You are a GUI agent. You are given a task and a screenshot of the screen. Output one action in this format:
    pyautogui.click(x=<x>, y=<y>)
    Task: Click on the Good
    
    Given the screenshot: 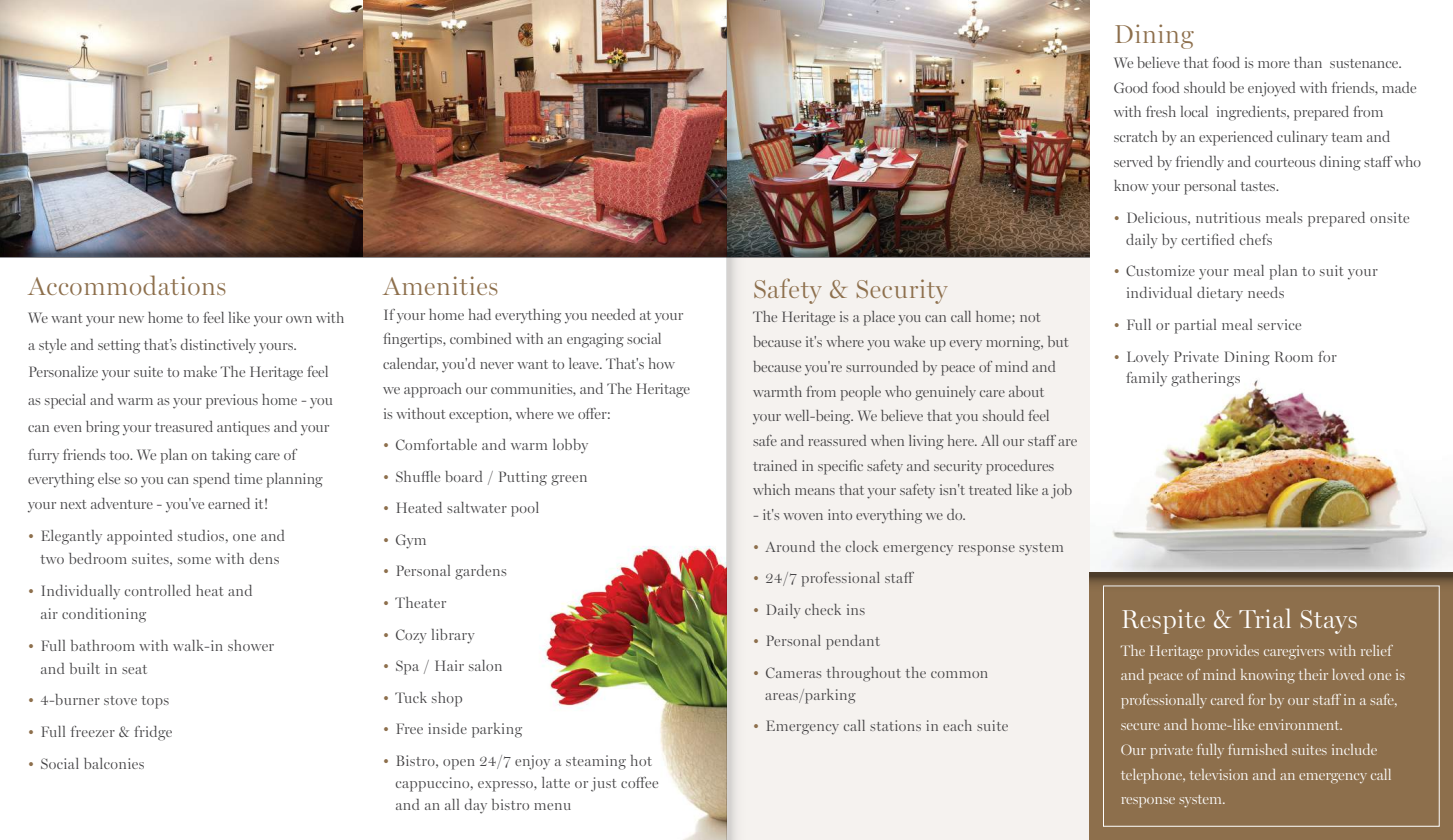 What is the action you would take?
    pyautogui.click(x=1131, y=87)
